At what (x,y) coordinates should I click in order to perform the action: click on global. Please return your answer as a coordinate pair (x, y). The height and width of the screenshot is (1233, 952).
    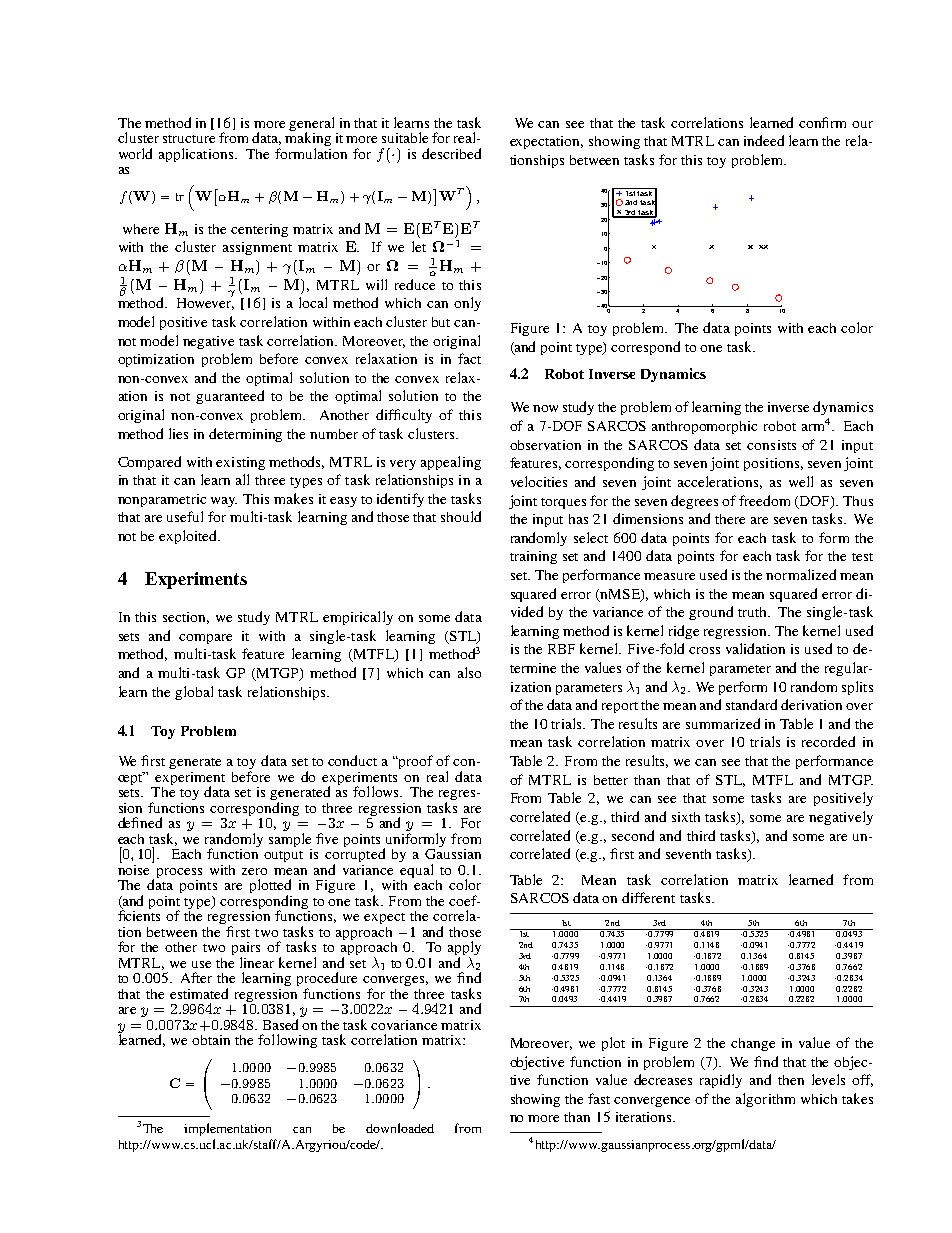
    Looking at the image, I should click on (194, 693).
